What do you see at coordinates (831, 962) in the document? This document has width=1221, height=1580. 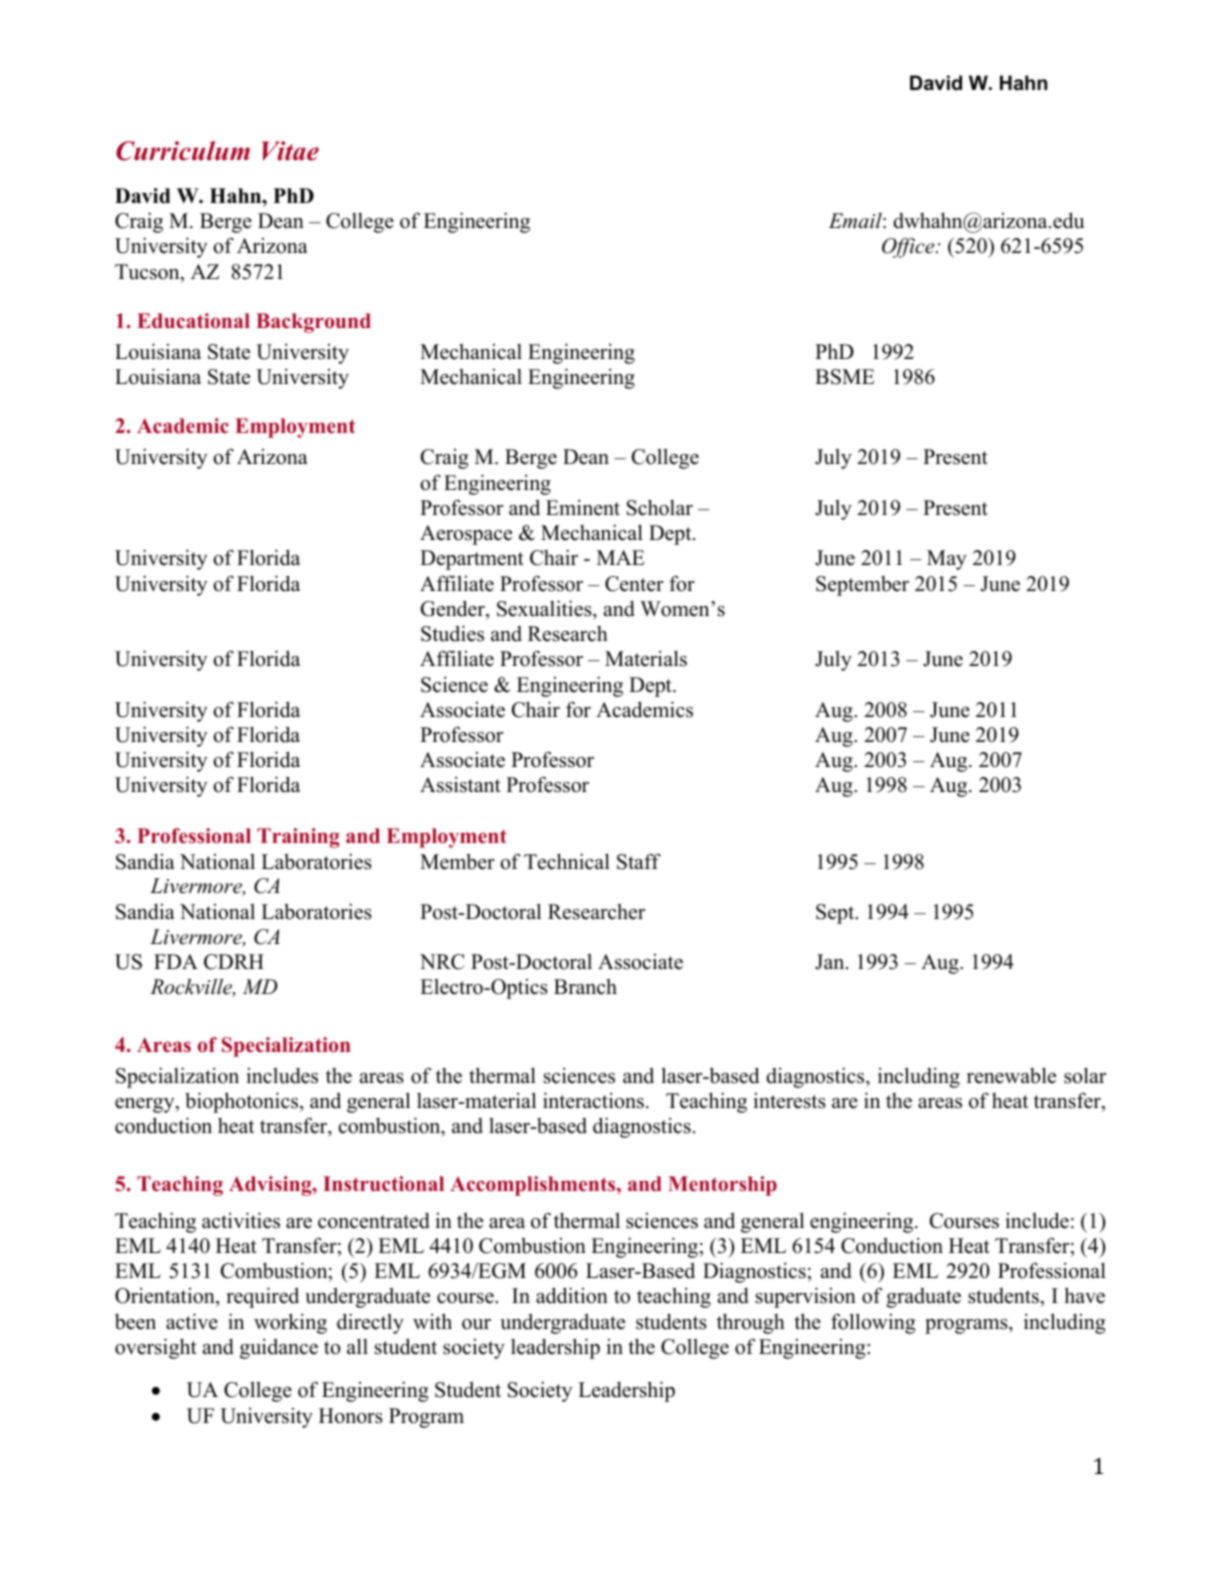 I see `Jan` at bounding box center [831, 962].
